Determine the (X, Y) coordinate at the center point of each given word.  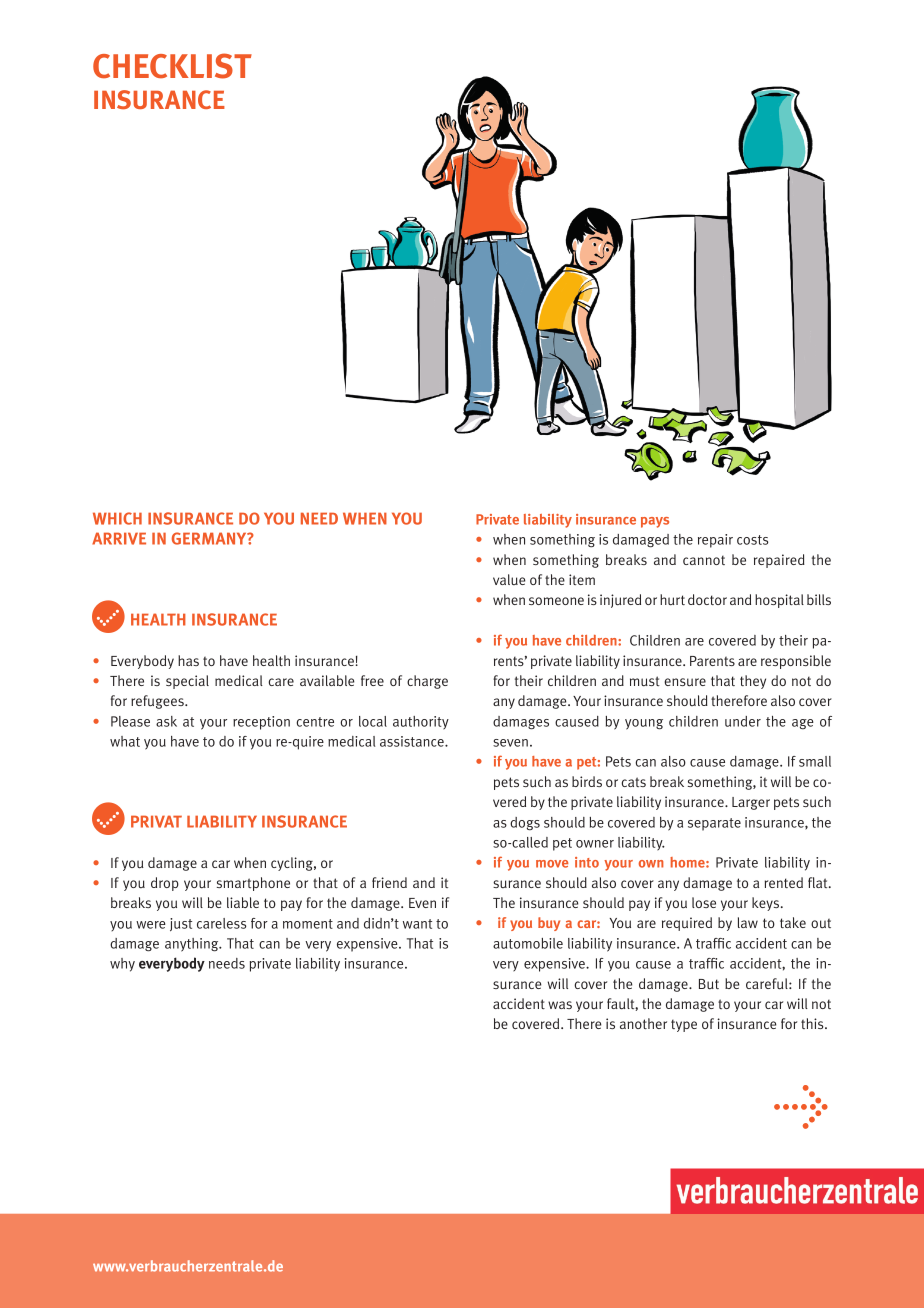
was (560, 1005)
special (187, 682)
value (509, 579)
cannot (704, 560)
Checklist (172, 66)
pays (655, 522)
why (122, 965)
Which (117, 518)
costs (752, 540)
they (753, 682)
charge (427, 682)
